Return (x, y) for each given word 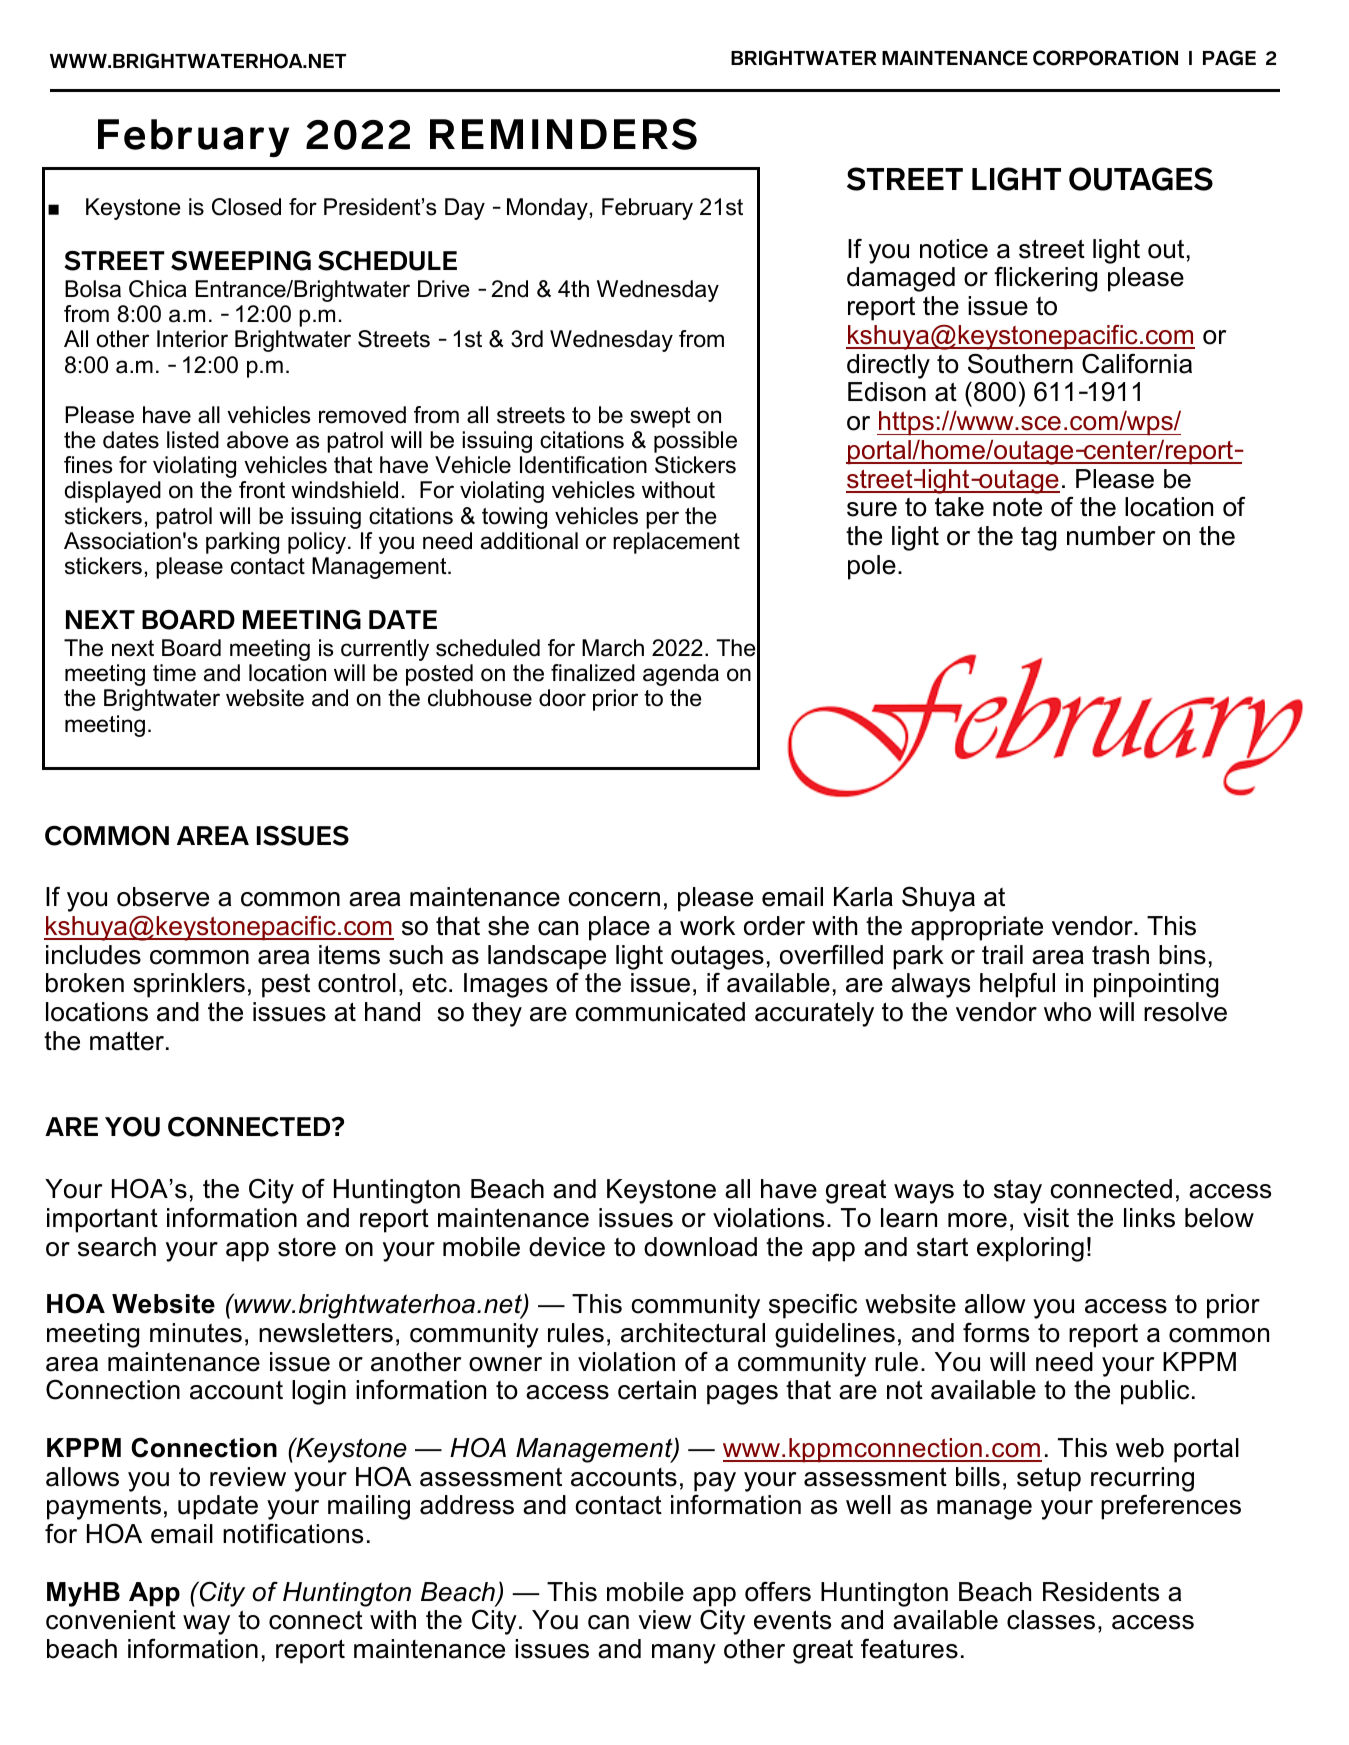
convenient (111, 1620)
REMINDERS (563, 134)
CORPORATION (1105, 58)
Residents (1101, 1592)
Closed (246, 207)
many (684, 1654)
